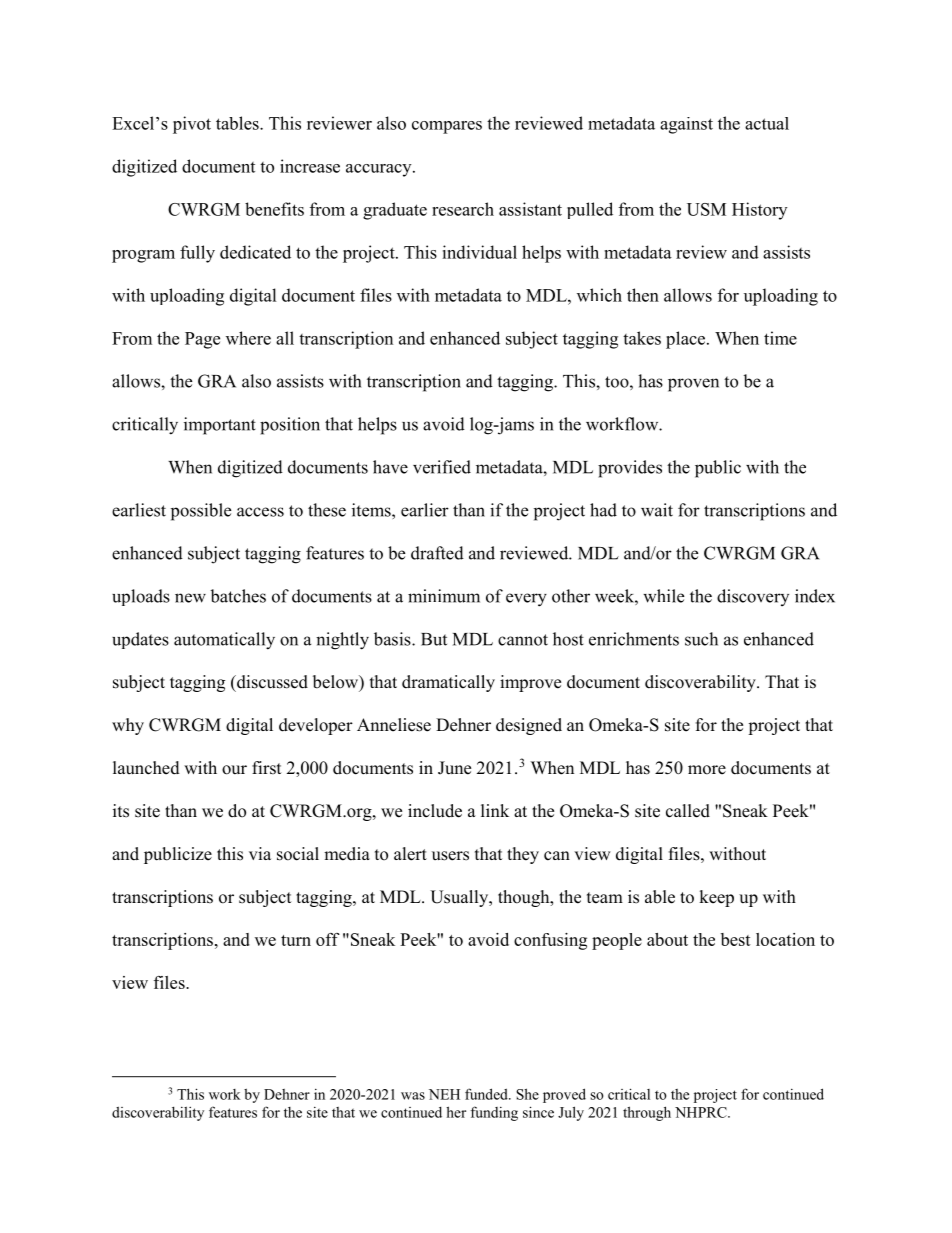 Image resolution: width=952 pixels, height=1233 pixels. Describe the element at coordinates (447, 127) in the screenshot. I see `compares` at that location.
